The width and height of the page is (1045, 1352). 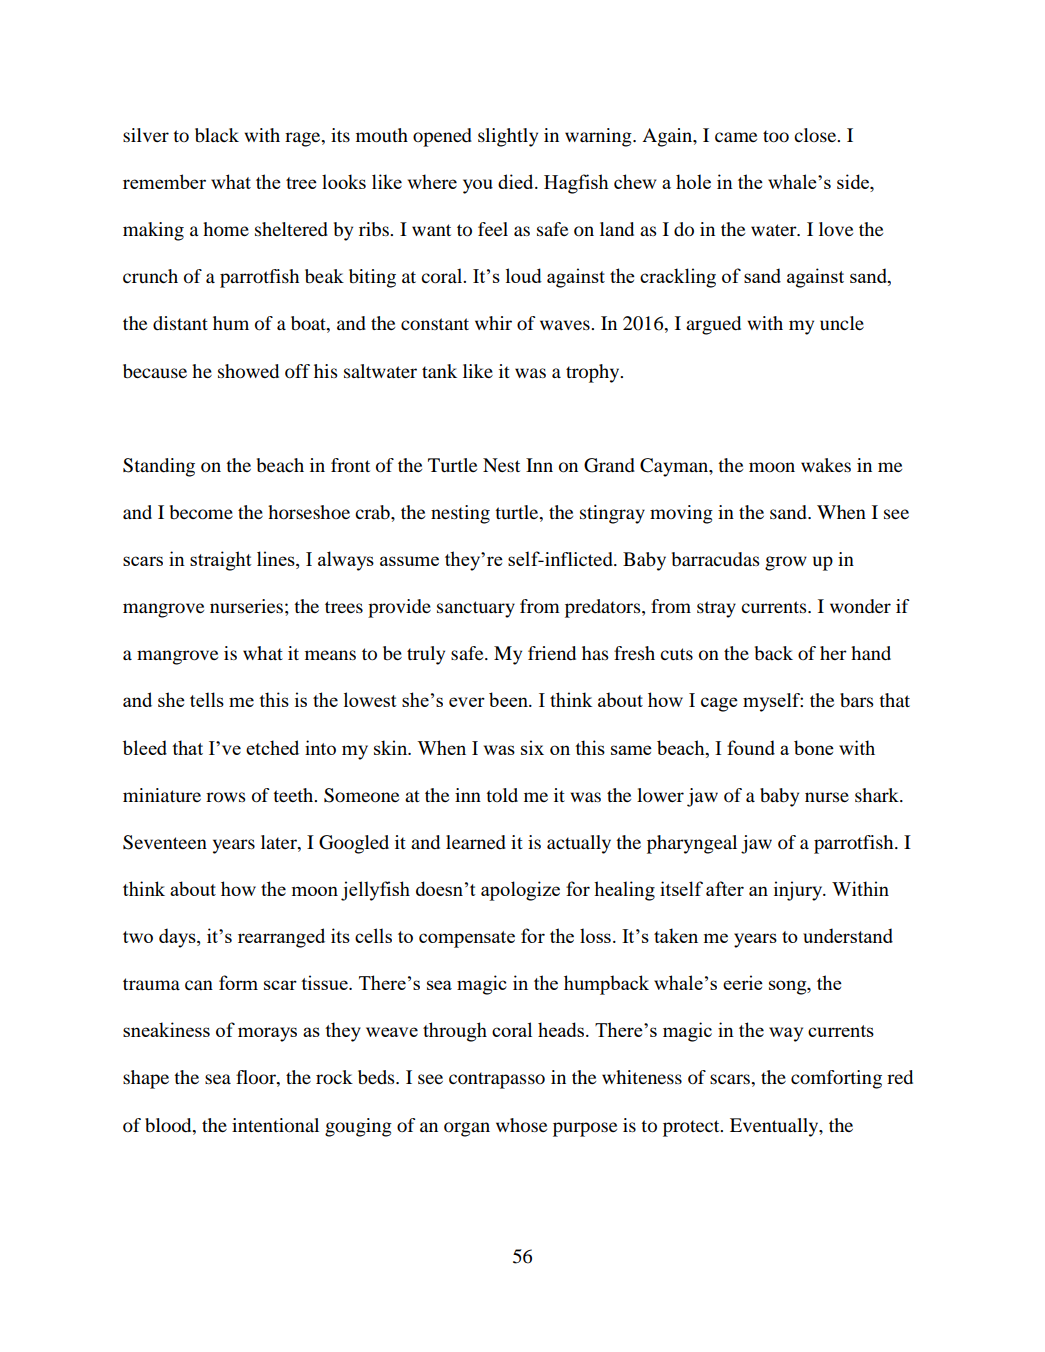 What do you see at coordinates (836, 1079) in the page?
I see `comforting` at bounding box center [836, 1079].
